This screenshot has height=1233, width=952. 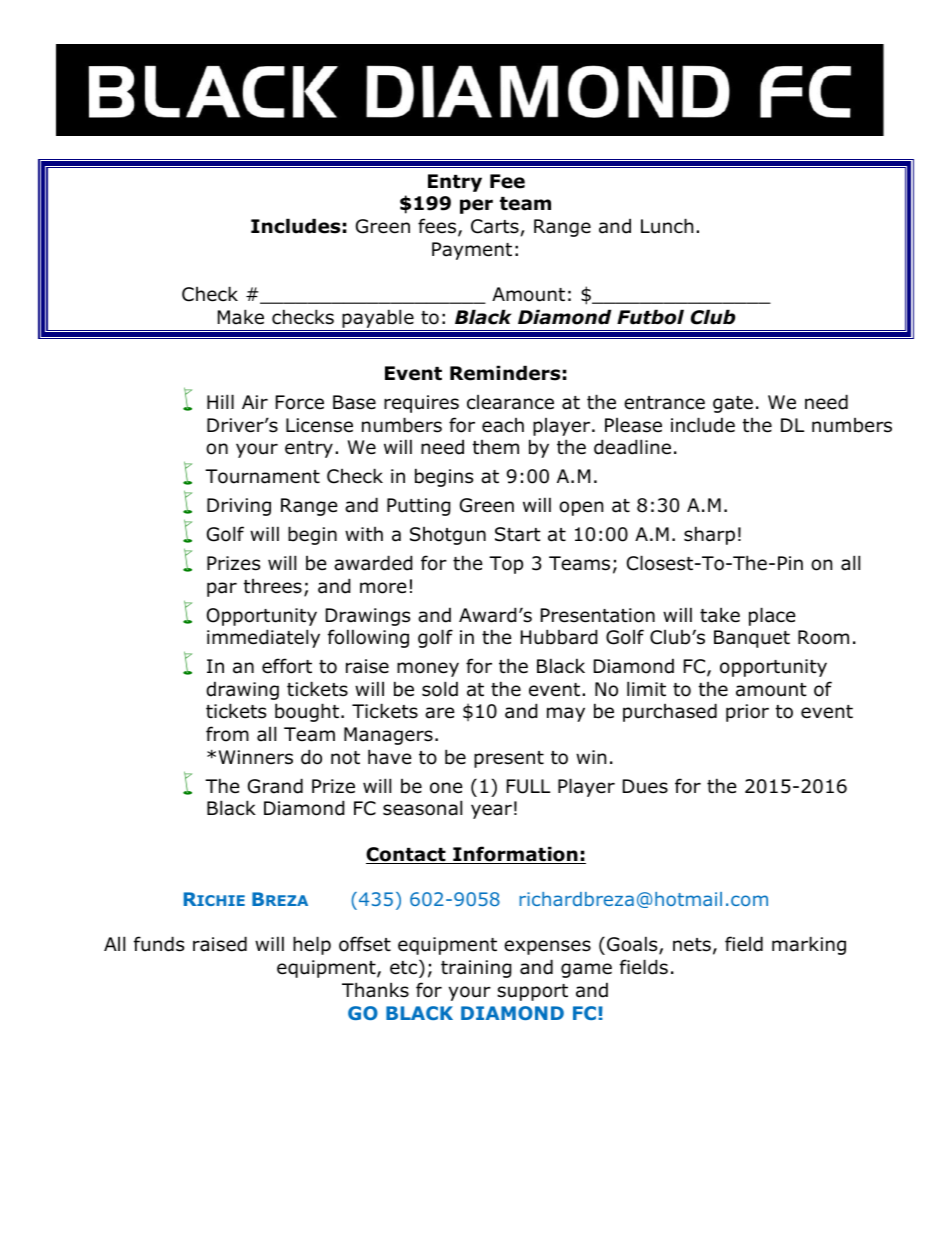 What do you see at coordinates (222, 589) in the screenshot?
I see `par` at bounding box center [222, 589].
